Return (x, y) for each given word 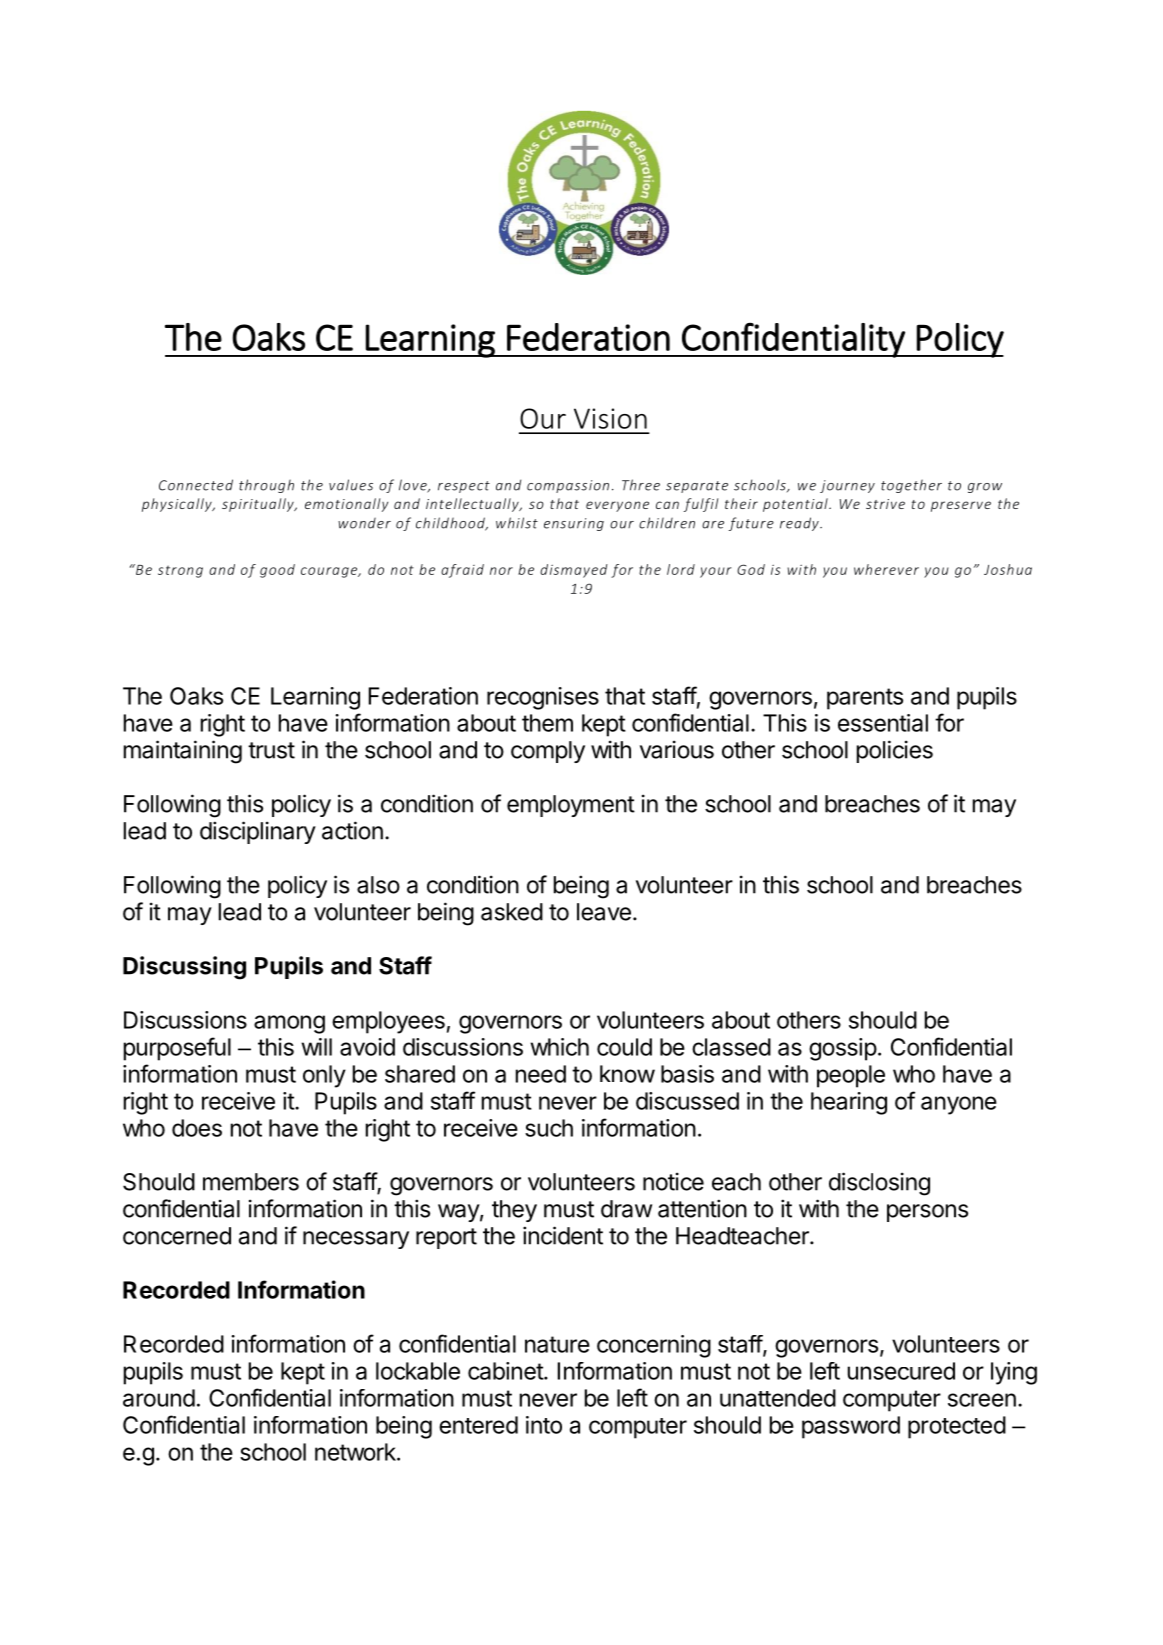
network (356, 1452)
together (911, 486)
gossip (843, 1049)
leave (604, 912)
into (544, 1425)
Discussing (184, 968)
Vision (610, 418)
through (266, 486)
